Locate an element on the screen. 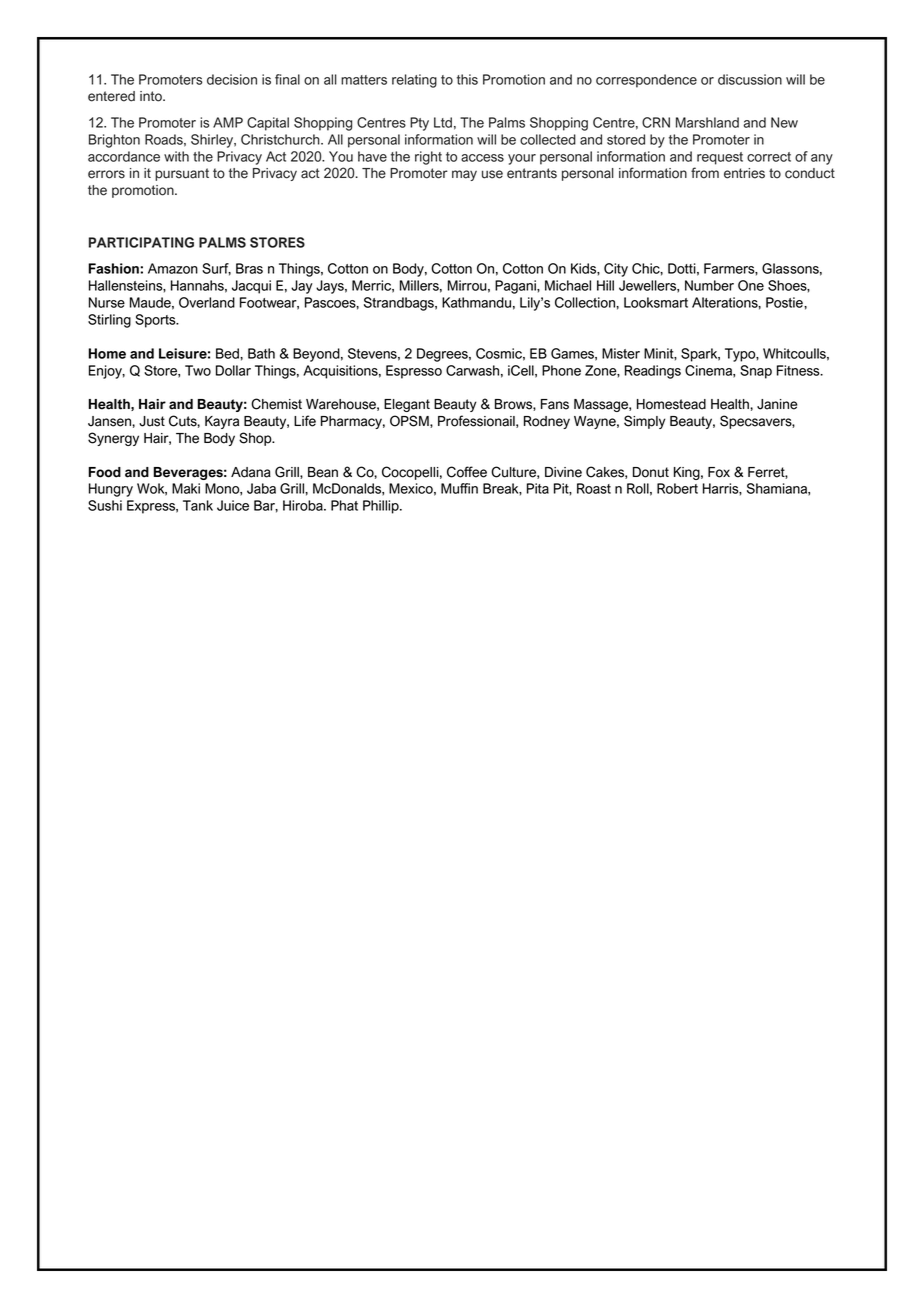 This screenshot has height=1308, width=924. PARTICIPATING is located at coordinates (141, 242).
